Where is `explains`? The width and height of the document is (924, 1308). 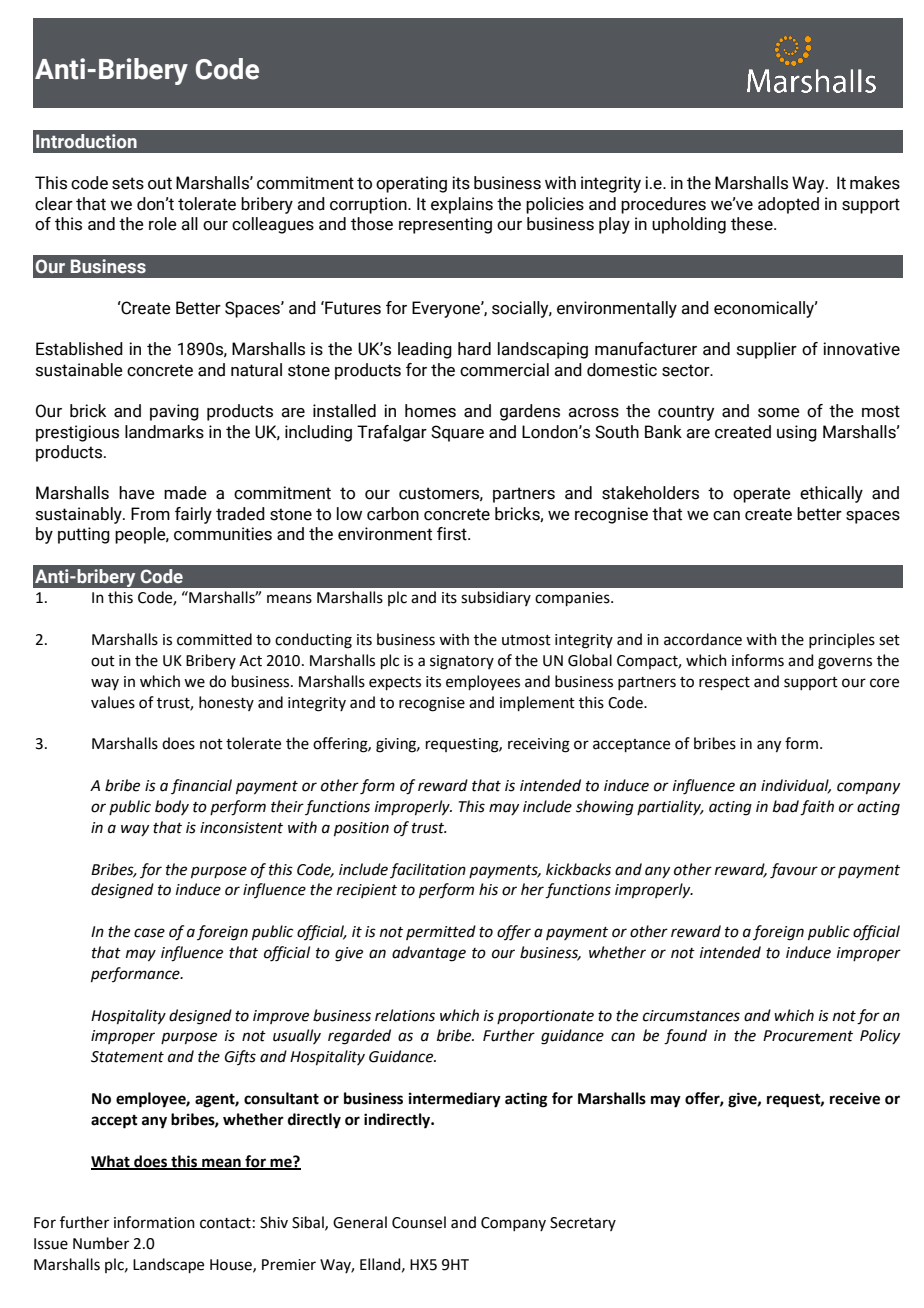 explains is located at coordinates (462, 205).
